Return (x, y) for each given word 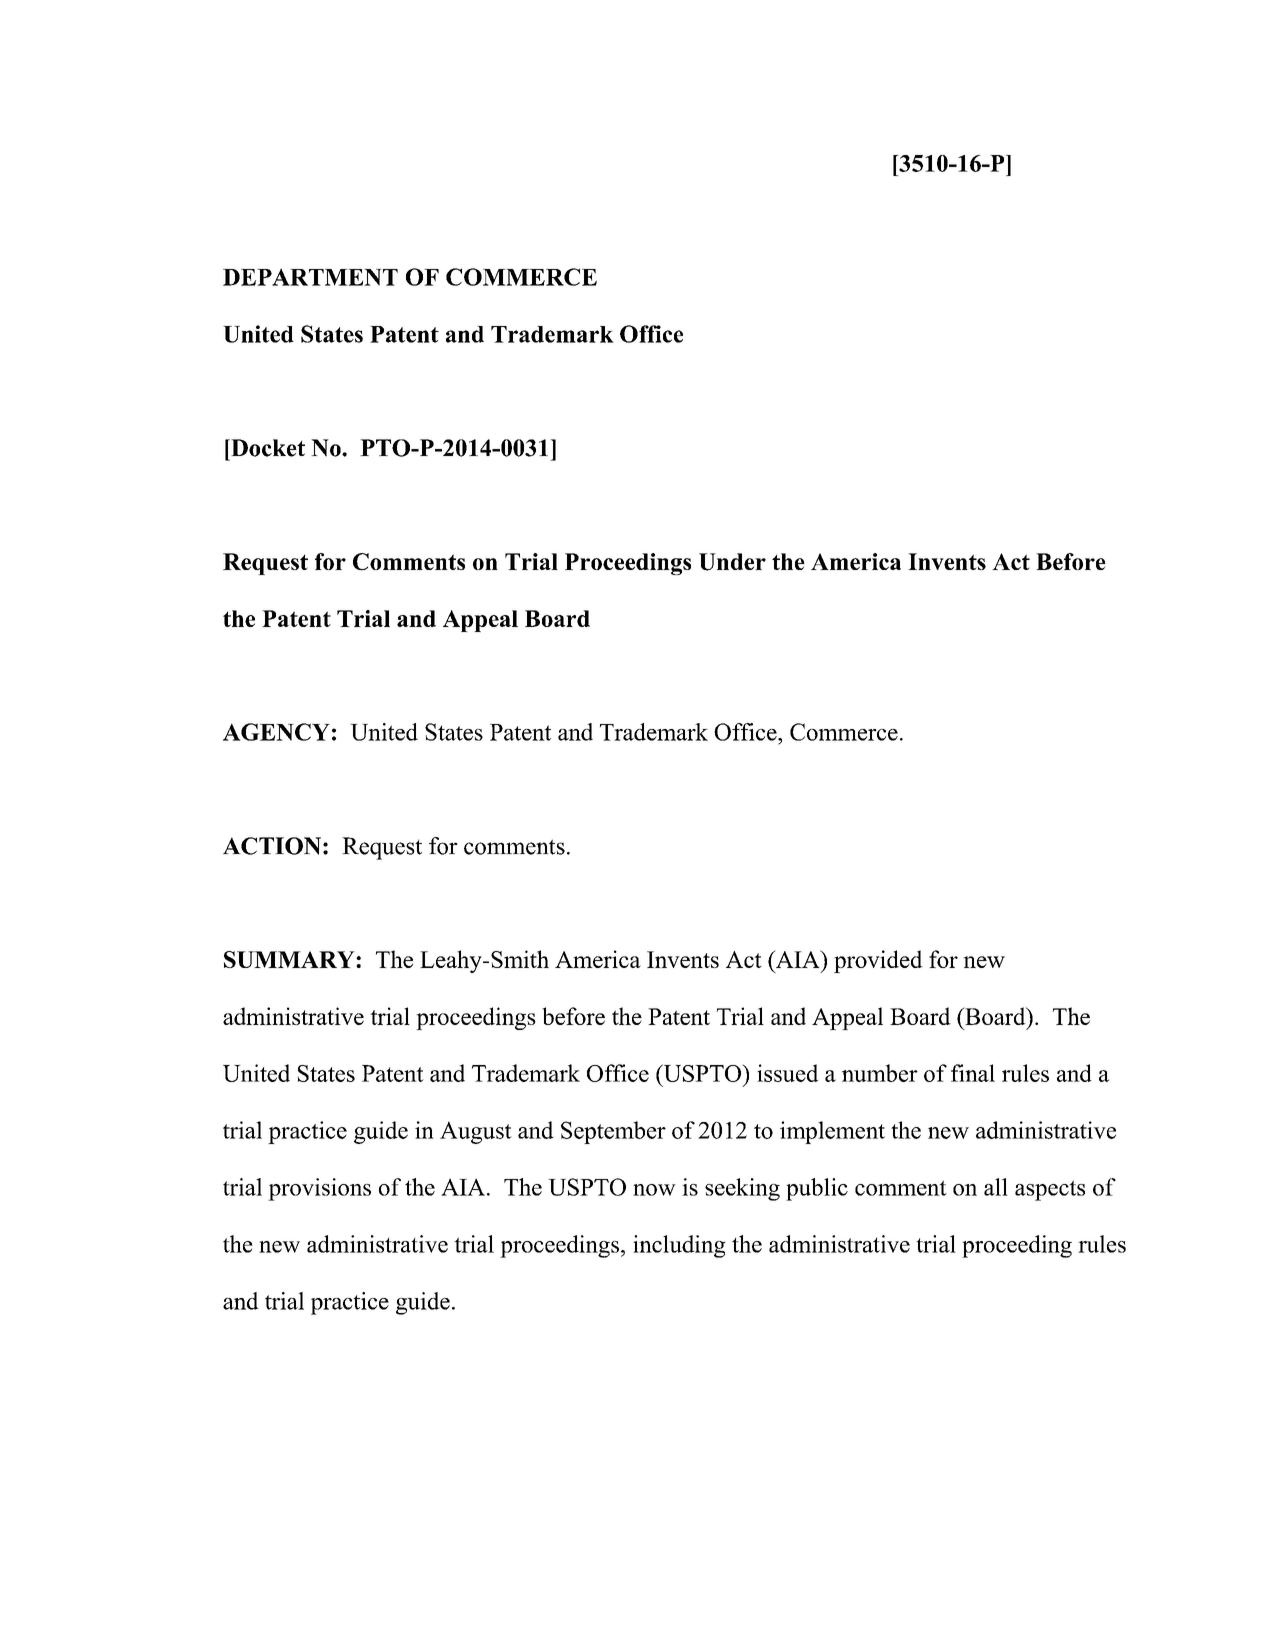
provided (878, 961)
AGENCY (276, 732)
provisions (319, 1189)
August (476, 1132)
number (880, 1073)
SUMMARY (290, 959)
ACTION (272, 846)
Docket (267, 448)
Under (732, 562)
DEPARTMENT (310, 277)
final (973, 1073)
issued (788, 1073)
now (654, 1190)
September (613, 1132)
